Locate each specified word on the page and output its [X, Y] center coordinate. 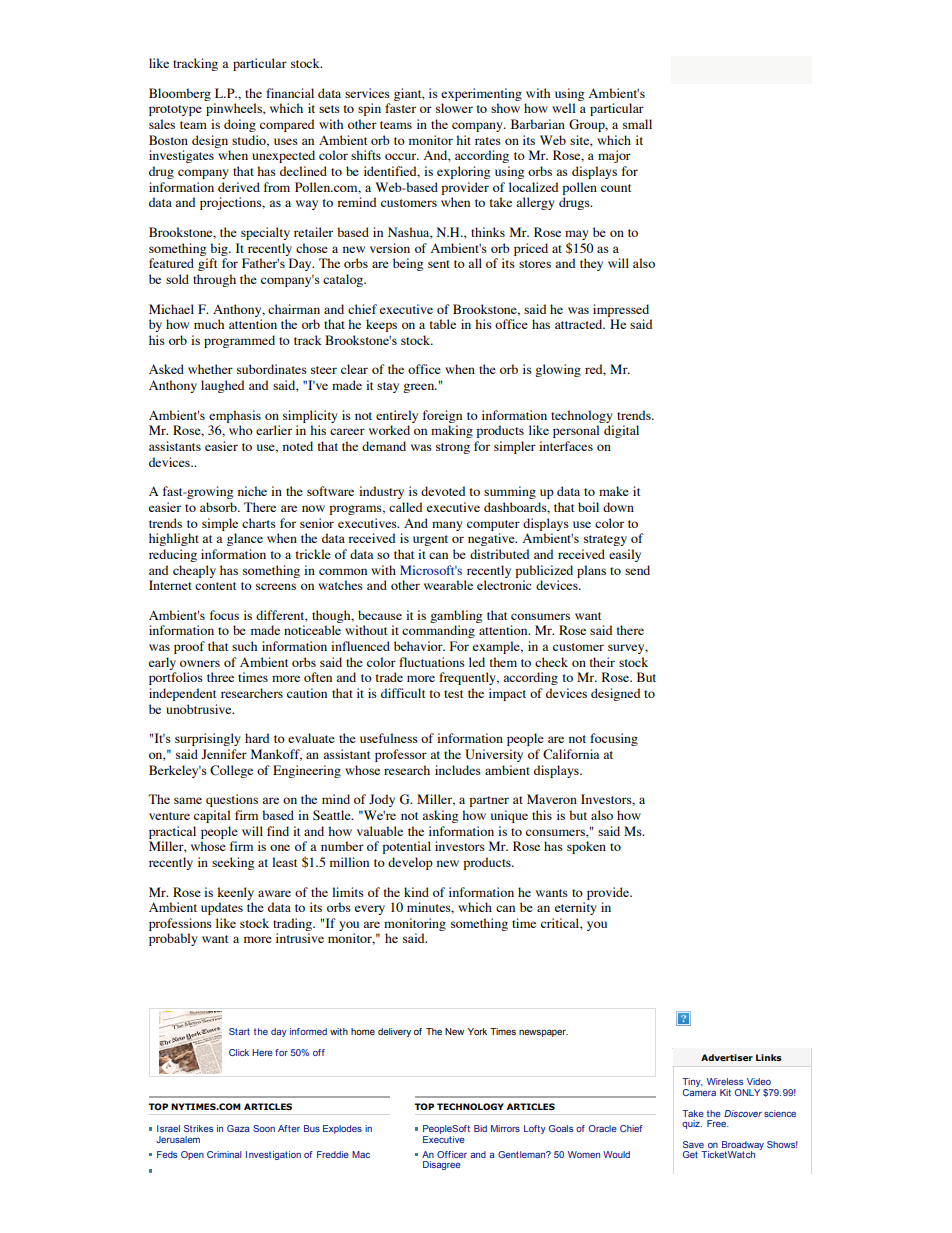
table [443, 324]
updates [222, 908]
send [637, 570]
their [602, 662]
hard [257, 738]
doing [240, 125]
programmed [239, 341]
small [637, 124]
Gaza [238, 1128]
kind [416, 892]
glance [245, 539]
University [494, 755]
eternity [576, 908]
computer [493, 525]
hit [463, 140]
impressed [621, 310]
